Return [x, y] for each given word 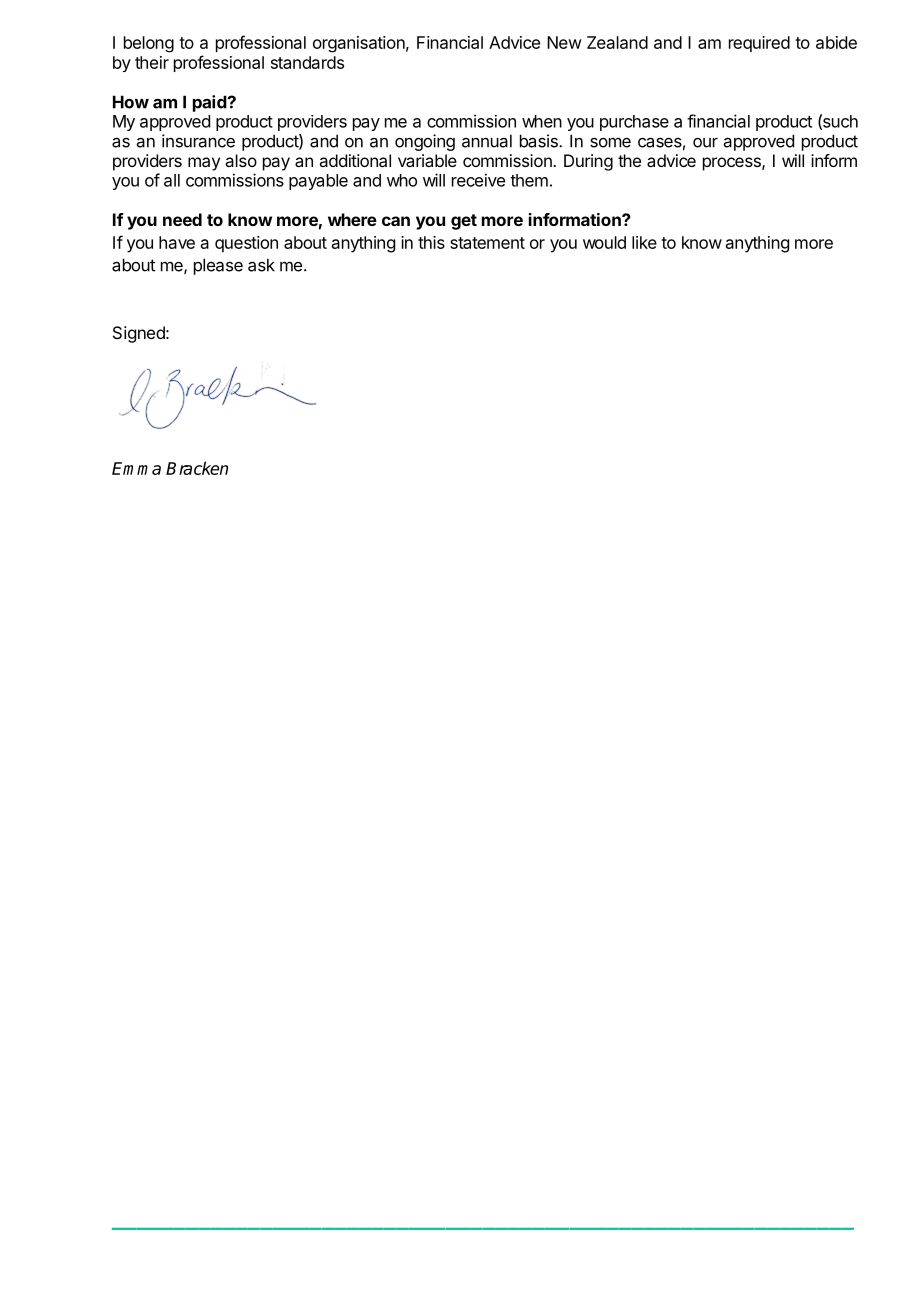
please [218, 266]
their [152, 62]
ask [261, 265]
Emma [136, 468]
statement [487, 243]
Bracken [197, 468]
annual [487, 141]
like [644, 242]
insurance [198, 141]
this [431, 242]
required [759, 44]
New [564, 42]
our [705, 143]
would [604, 242]
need [182, 219]
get [464, 222]
